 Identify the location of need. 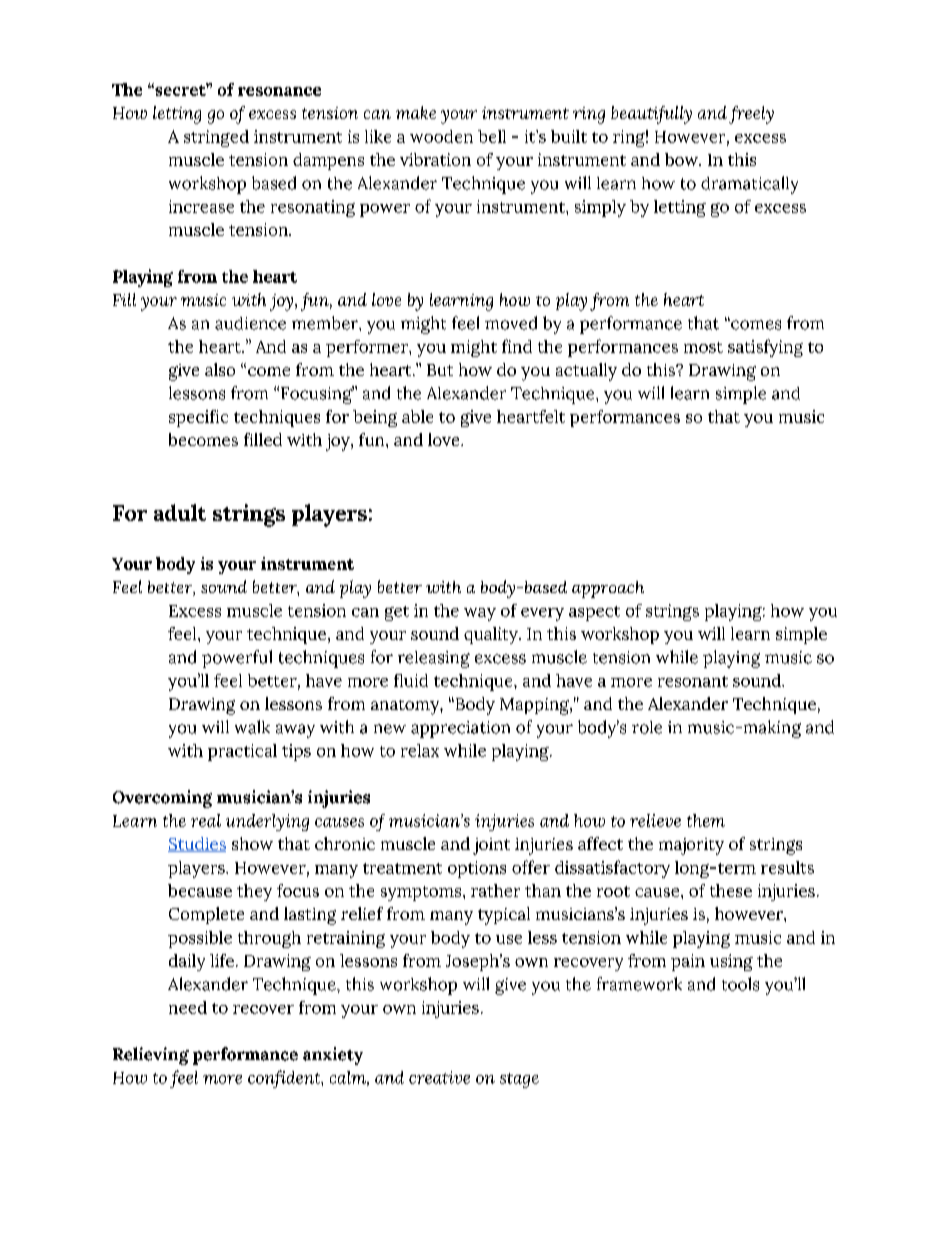
(188, 1007).
